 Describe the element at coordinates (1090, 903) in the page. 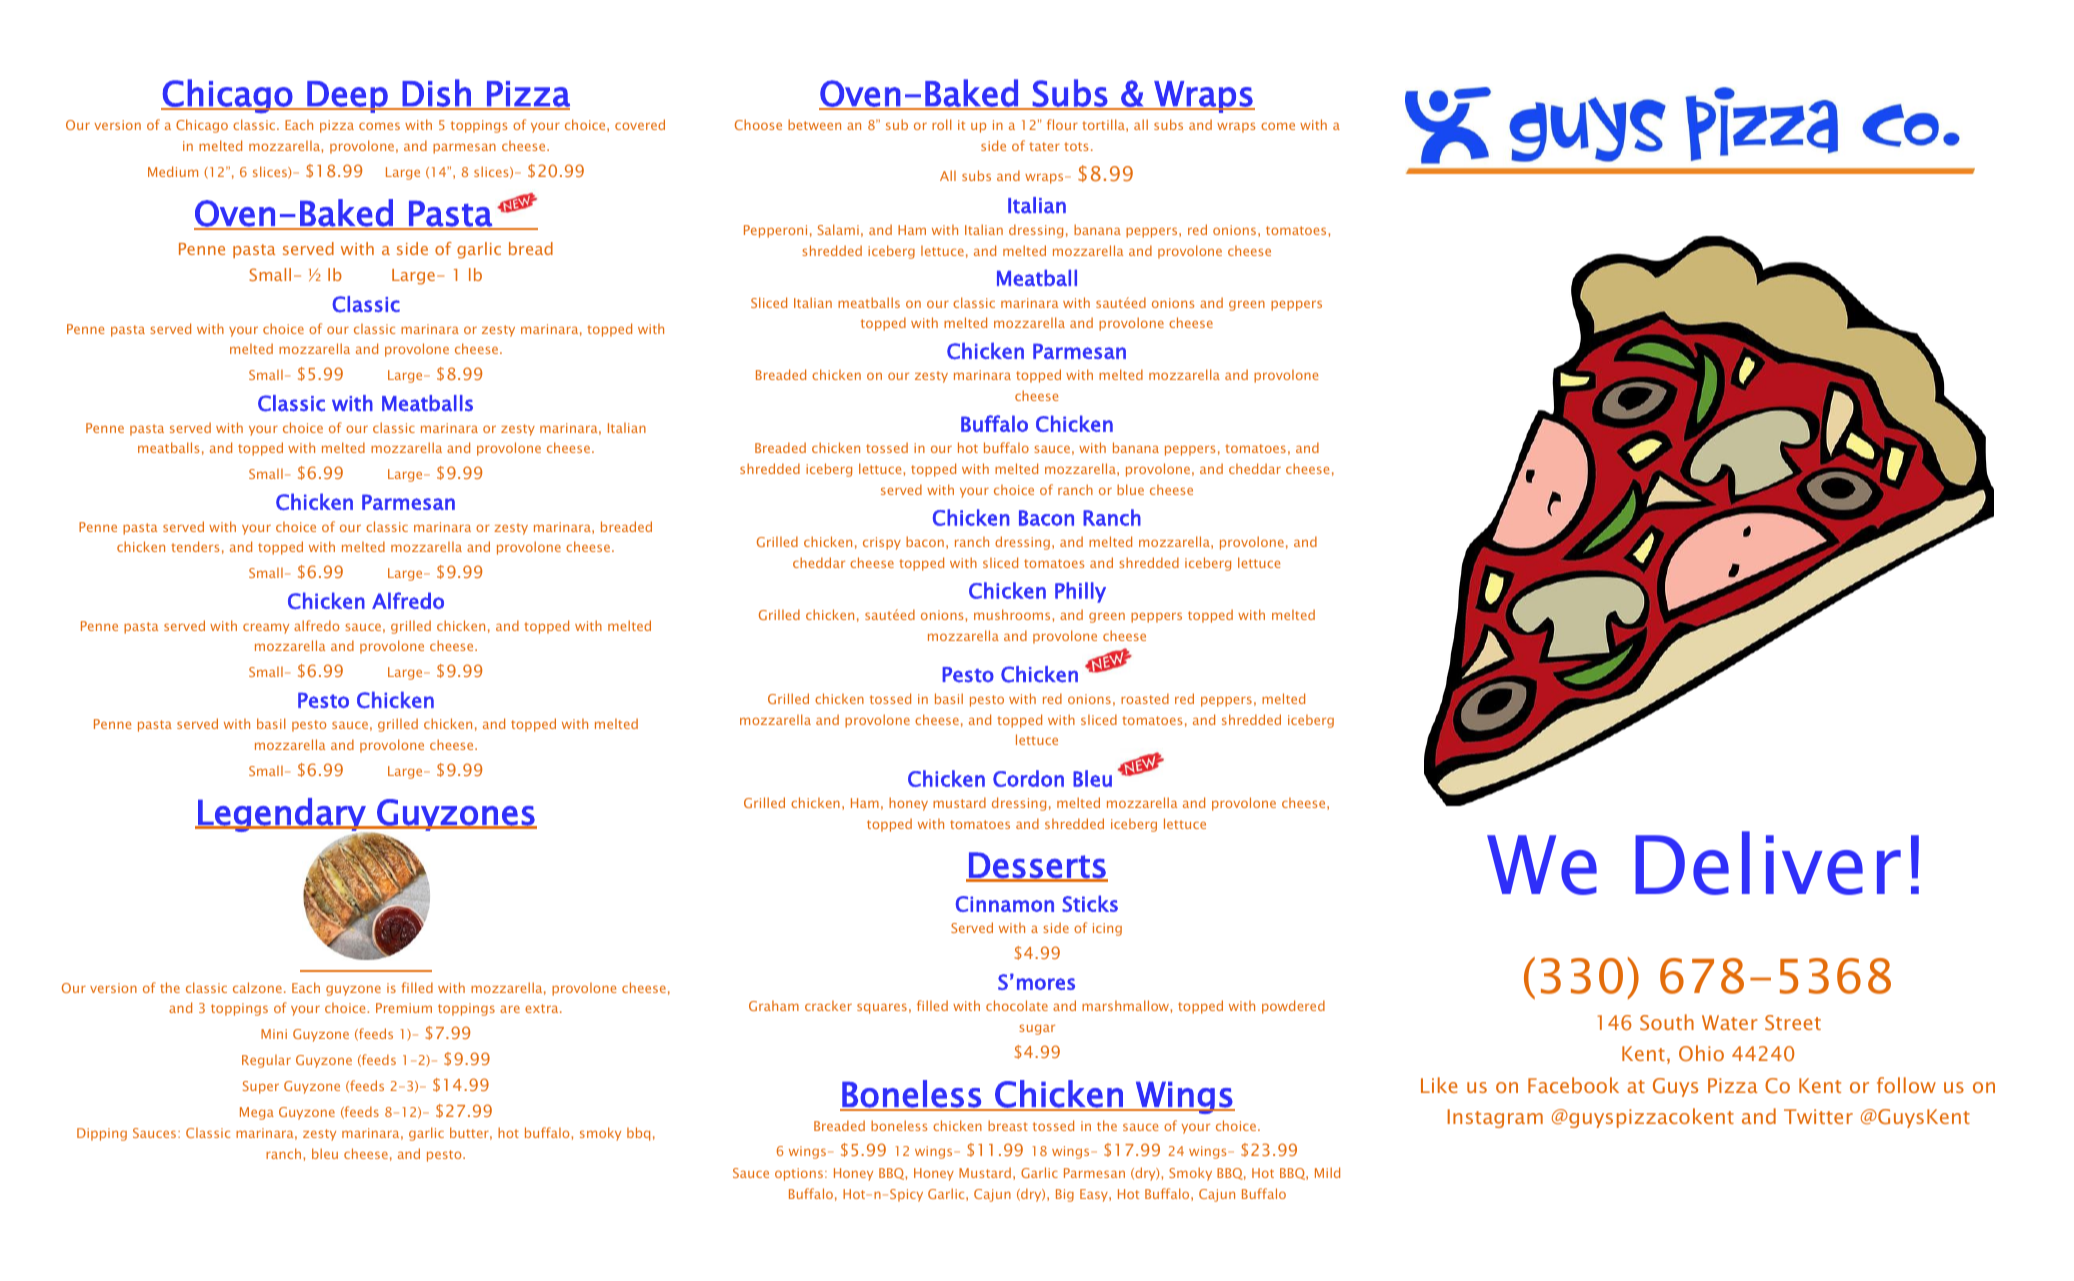

I see `Sticks` at that location.
